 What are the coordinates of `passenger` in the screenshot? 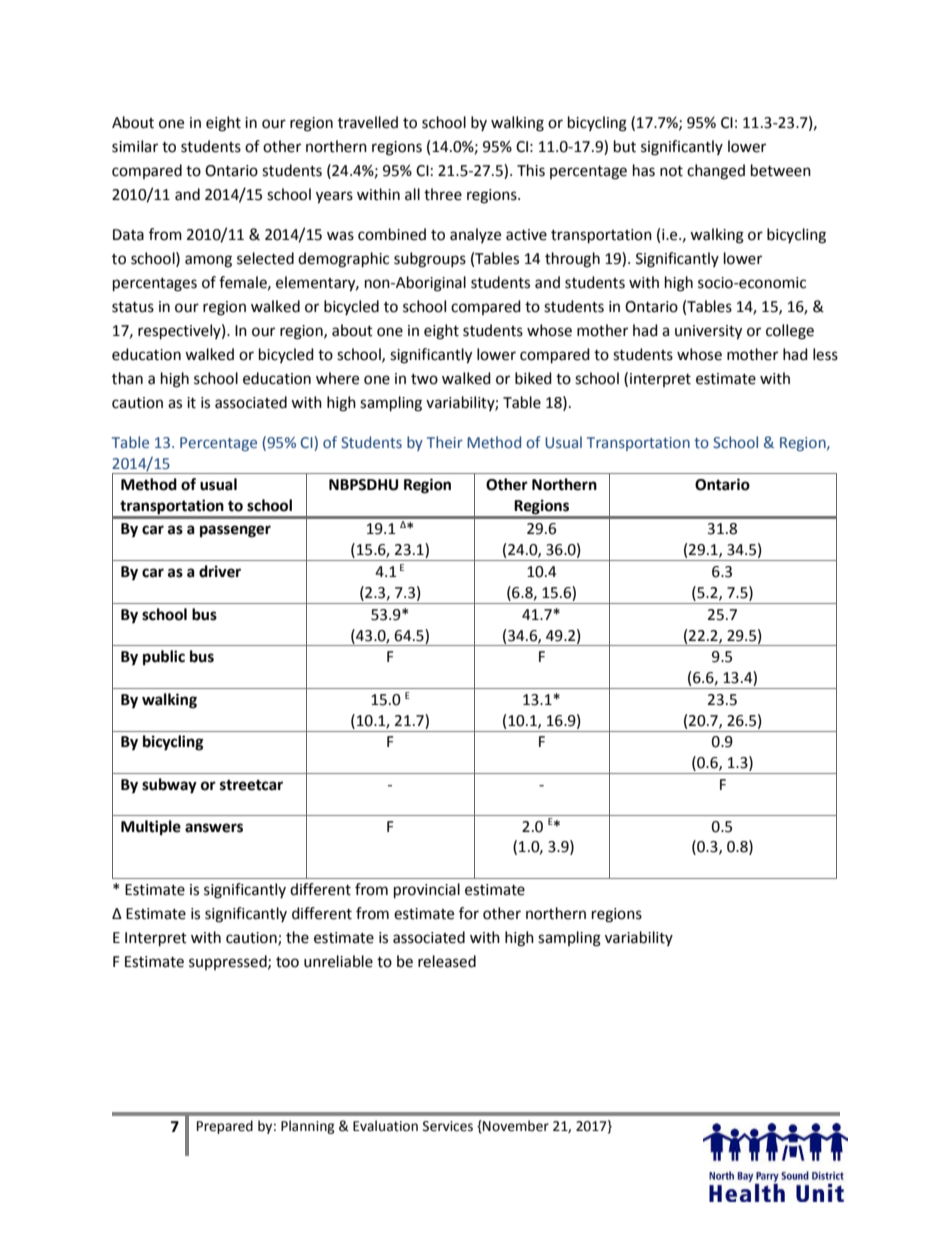 It's located at (235, 531).
